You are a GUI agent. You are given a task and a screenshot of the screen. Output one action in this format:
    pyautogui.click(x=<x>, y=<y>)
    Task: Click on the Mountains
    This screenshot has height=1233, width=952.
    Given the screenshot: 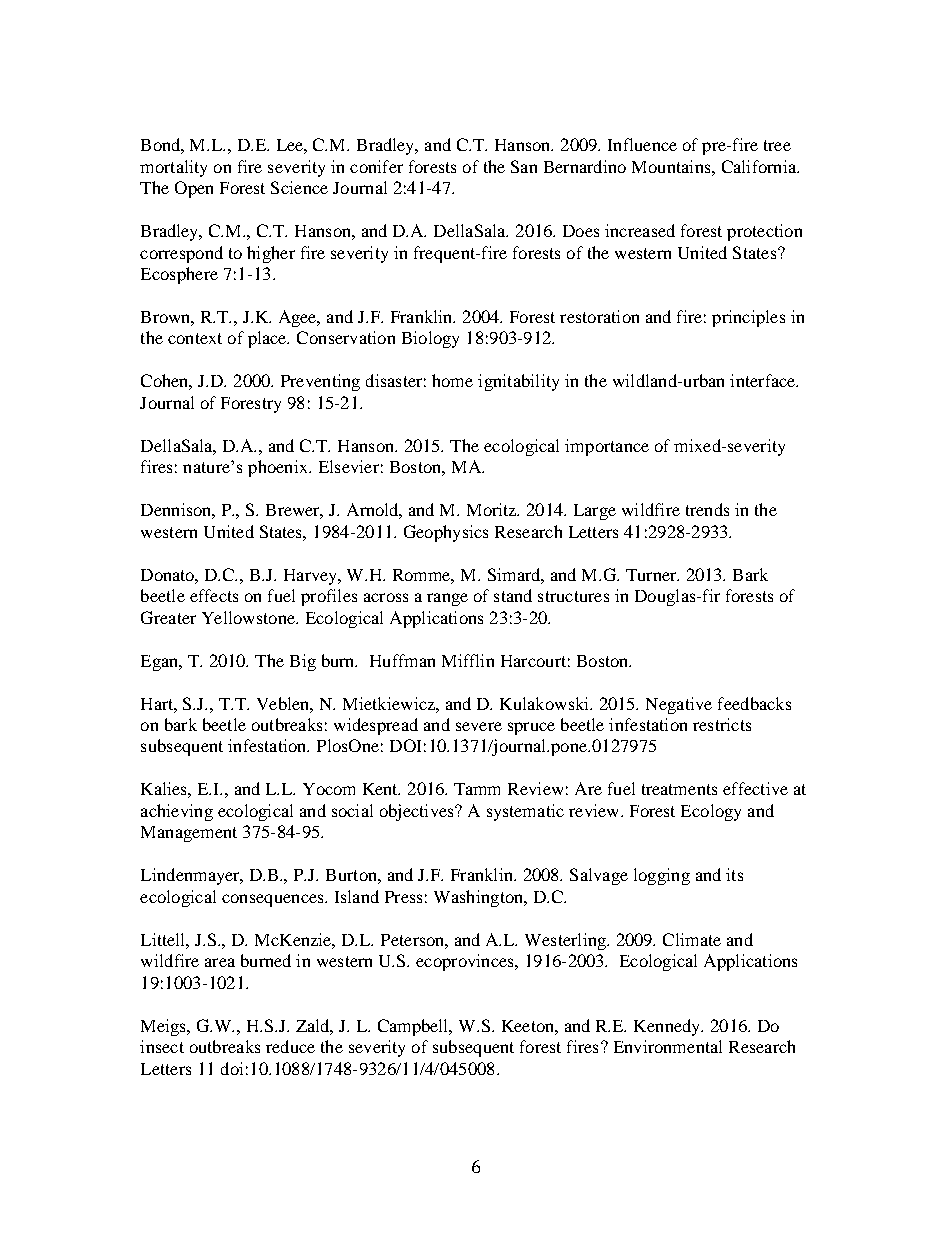 What is the action you would take?
    pyautogui.click(x=672, y=166)
